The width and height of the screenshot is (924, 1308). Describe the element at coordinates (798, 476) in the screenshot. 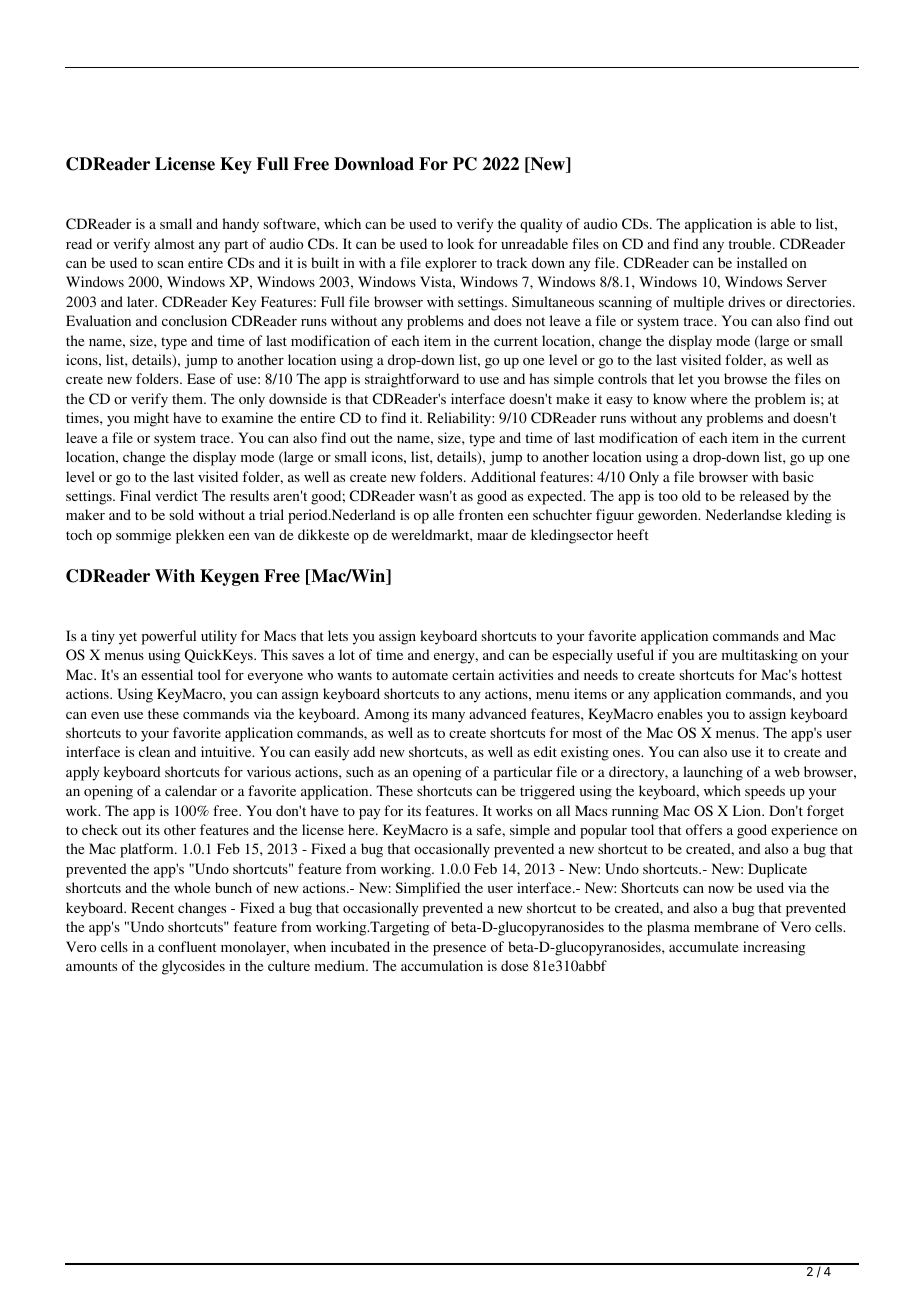

I see `basic` at that location.
